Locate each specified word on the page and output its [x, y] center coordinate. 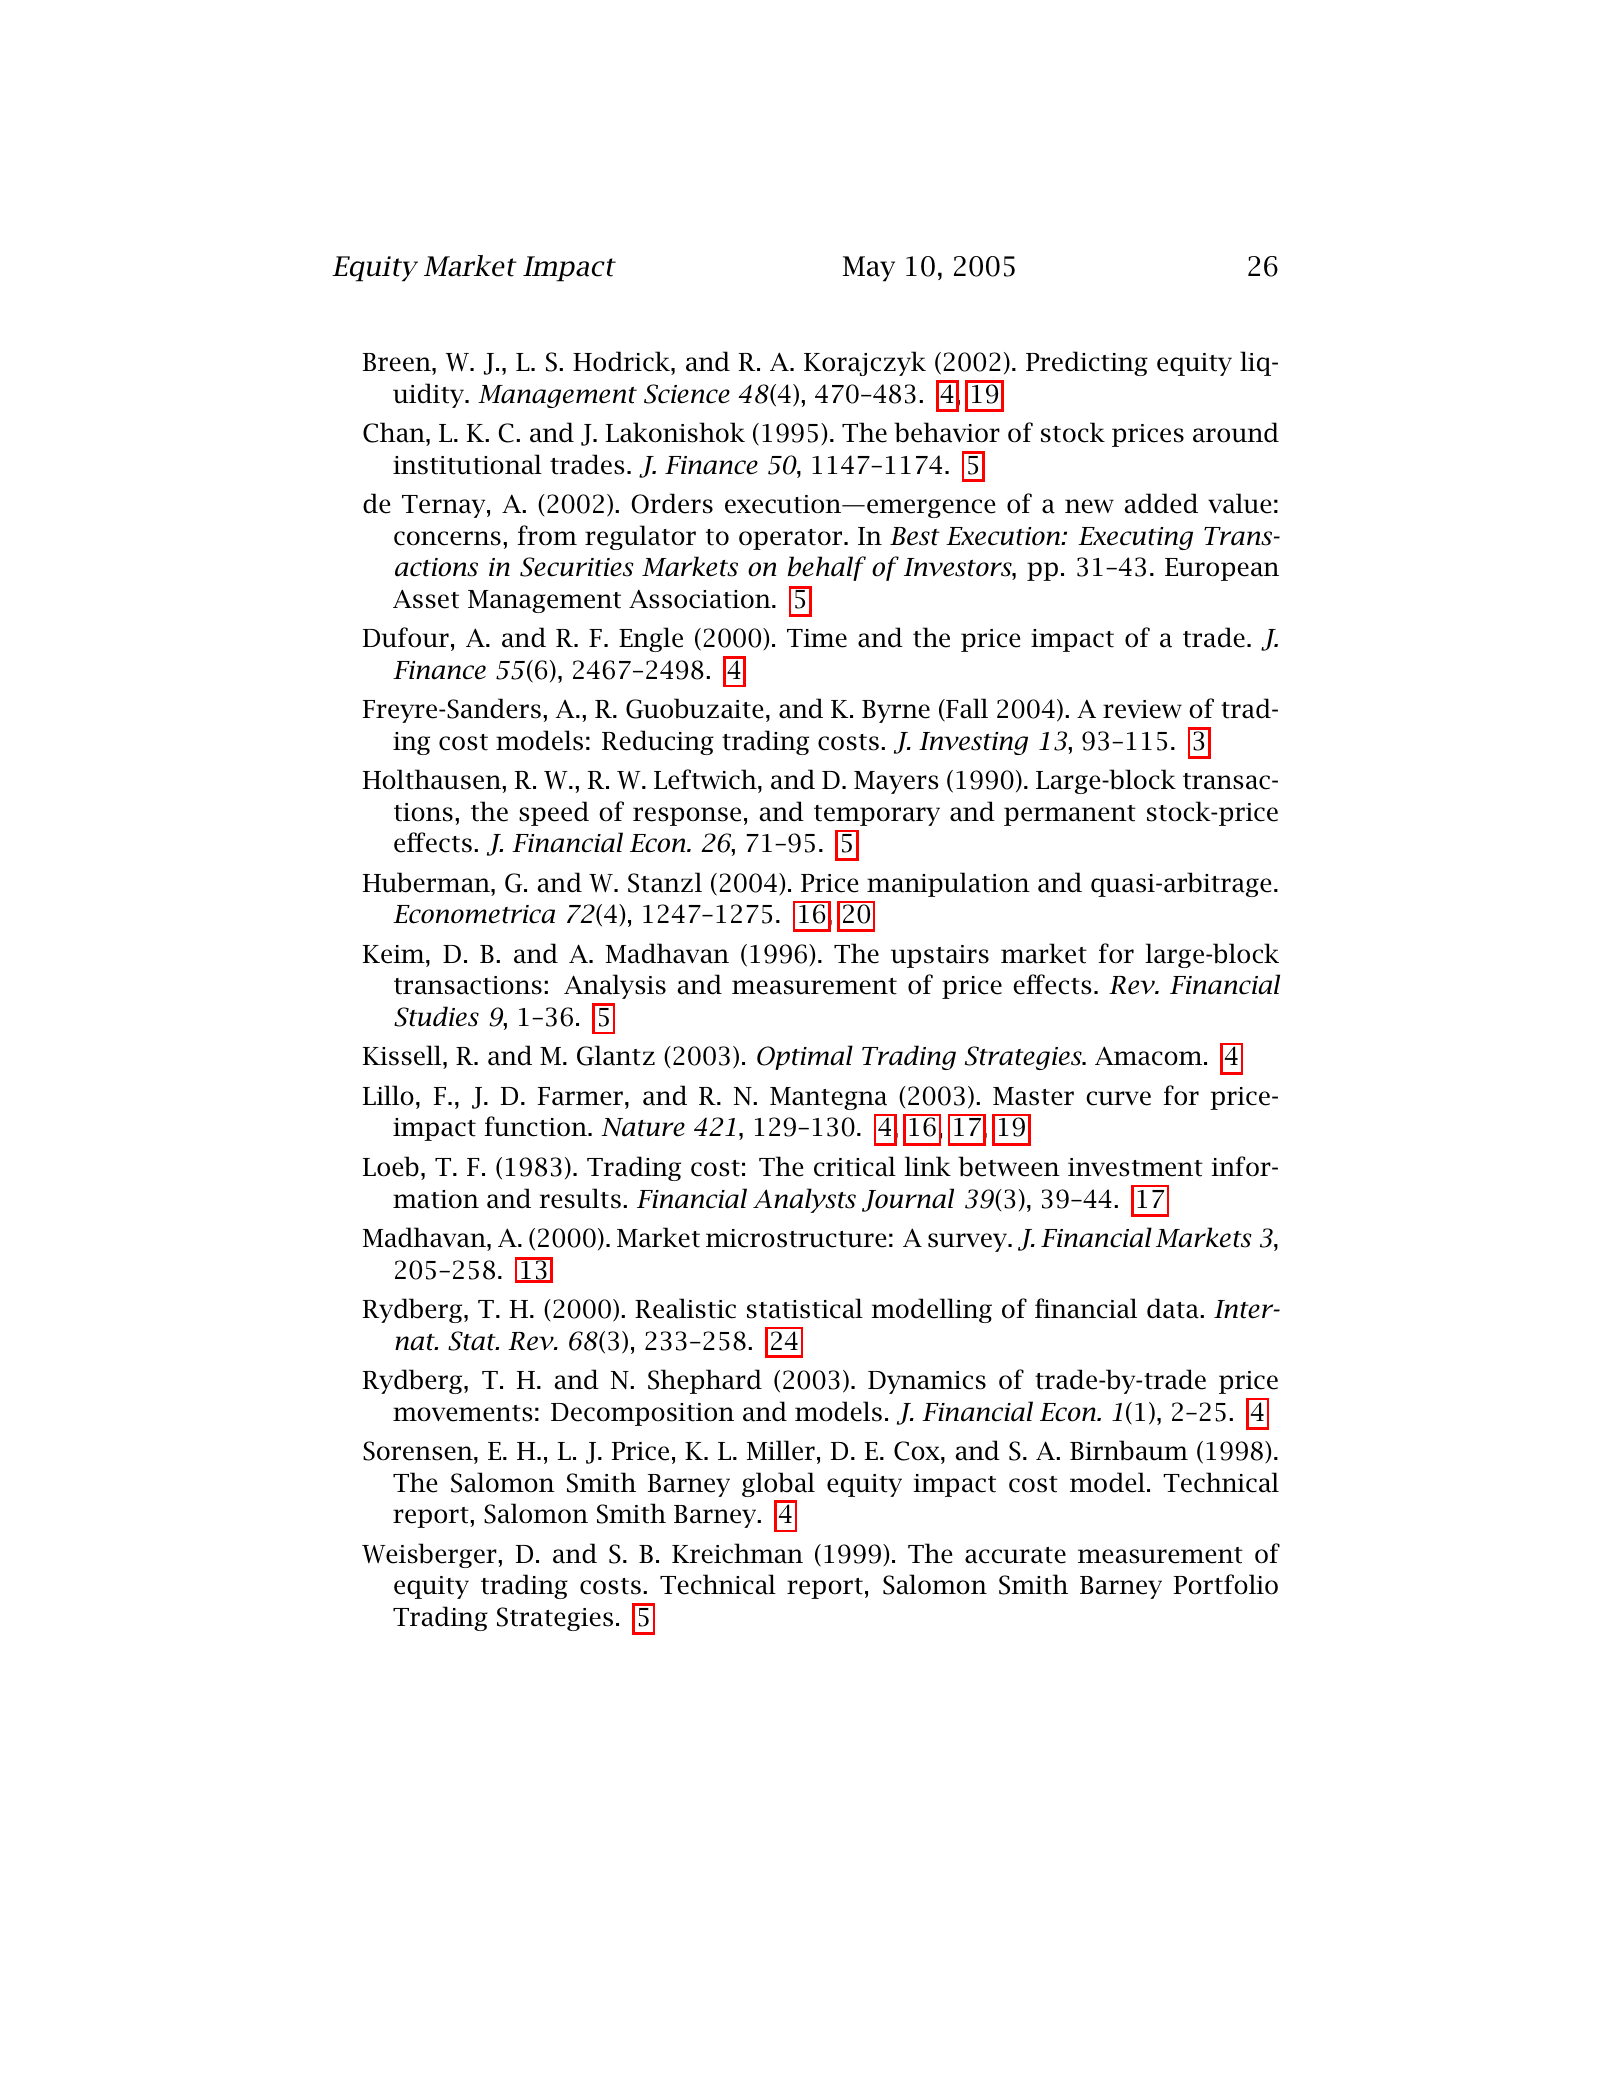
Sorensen [419, 1451]
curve [1118, 1098]
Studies [436, 1016]
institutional [467, 464]
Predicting [1087, 363]
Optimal [805, 1057]
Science [687, 394]
